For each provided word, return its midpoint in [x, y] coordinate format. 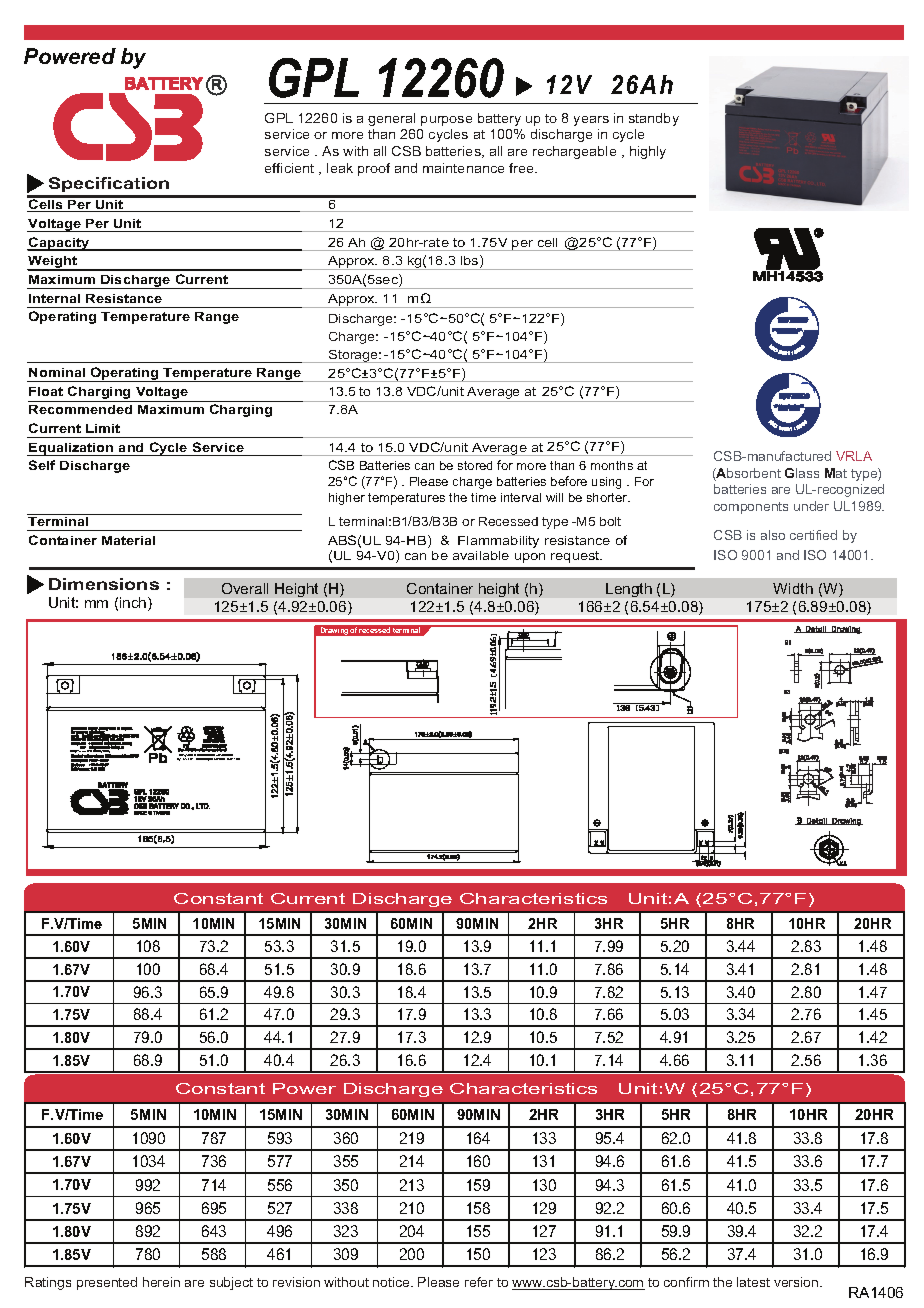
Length [629, 590]
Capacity [59, 244]
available [481, 555]
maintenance [463, 168]
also [773, 535]
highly [648, 152]
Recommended [80, 409]
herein [161, 1282]
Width [793, 588]
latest [753, 1282]
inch [134, 604]
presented [107, 1283]
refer [479, 1282]
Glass [802, 473]
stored [475, 465]
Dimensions [104, 584]
